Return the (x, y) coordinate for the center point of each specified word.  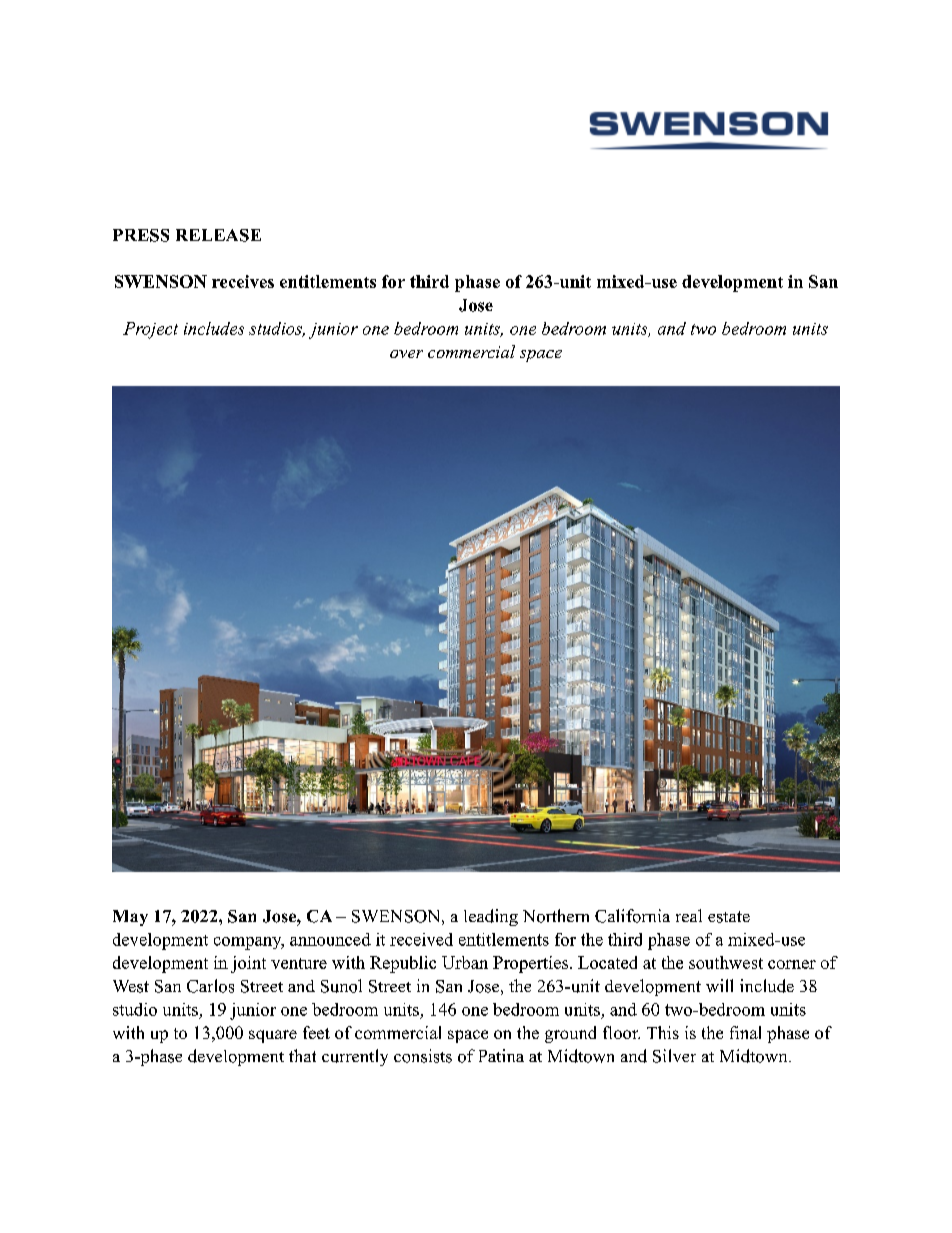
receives (243, 281)
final (745, 1032)
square (273, 1036)
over (406, 354)
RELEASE (218, 235)
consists (423, 1056)
